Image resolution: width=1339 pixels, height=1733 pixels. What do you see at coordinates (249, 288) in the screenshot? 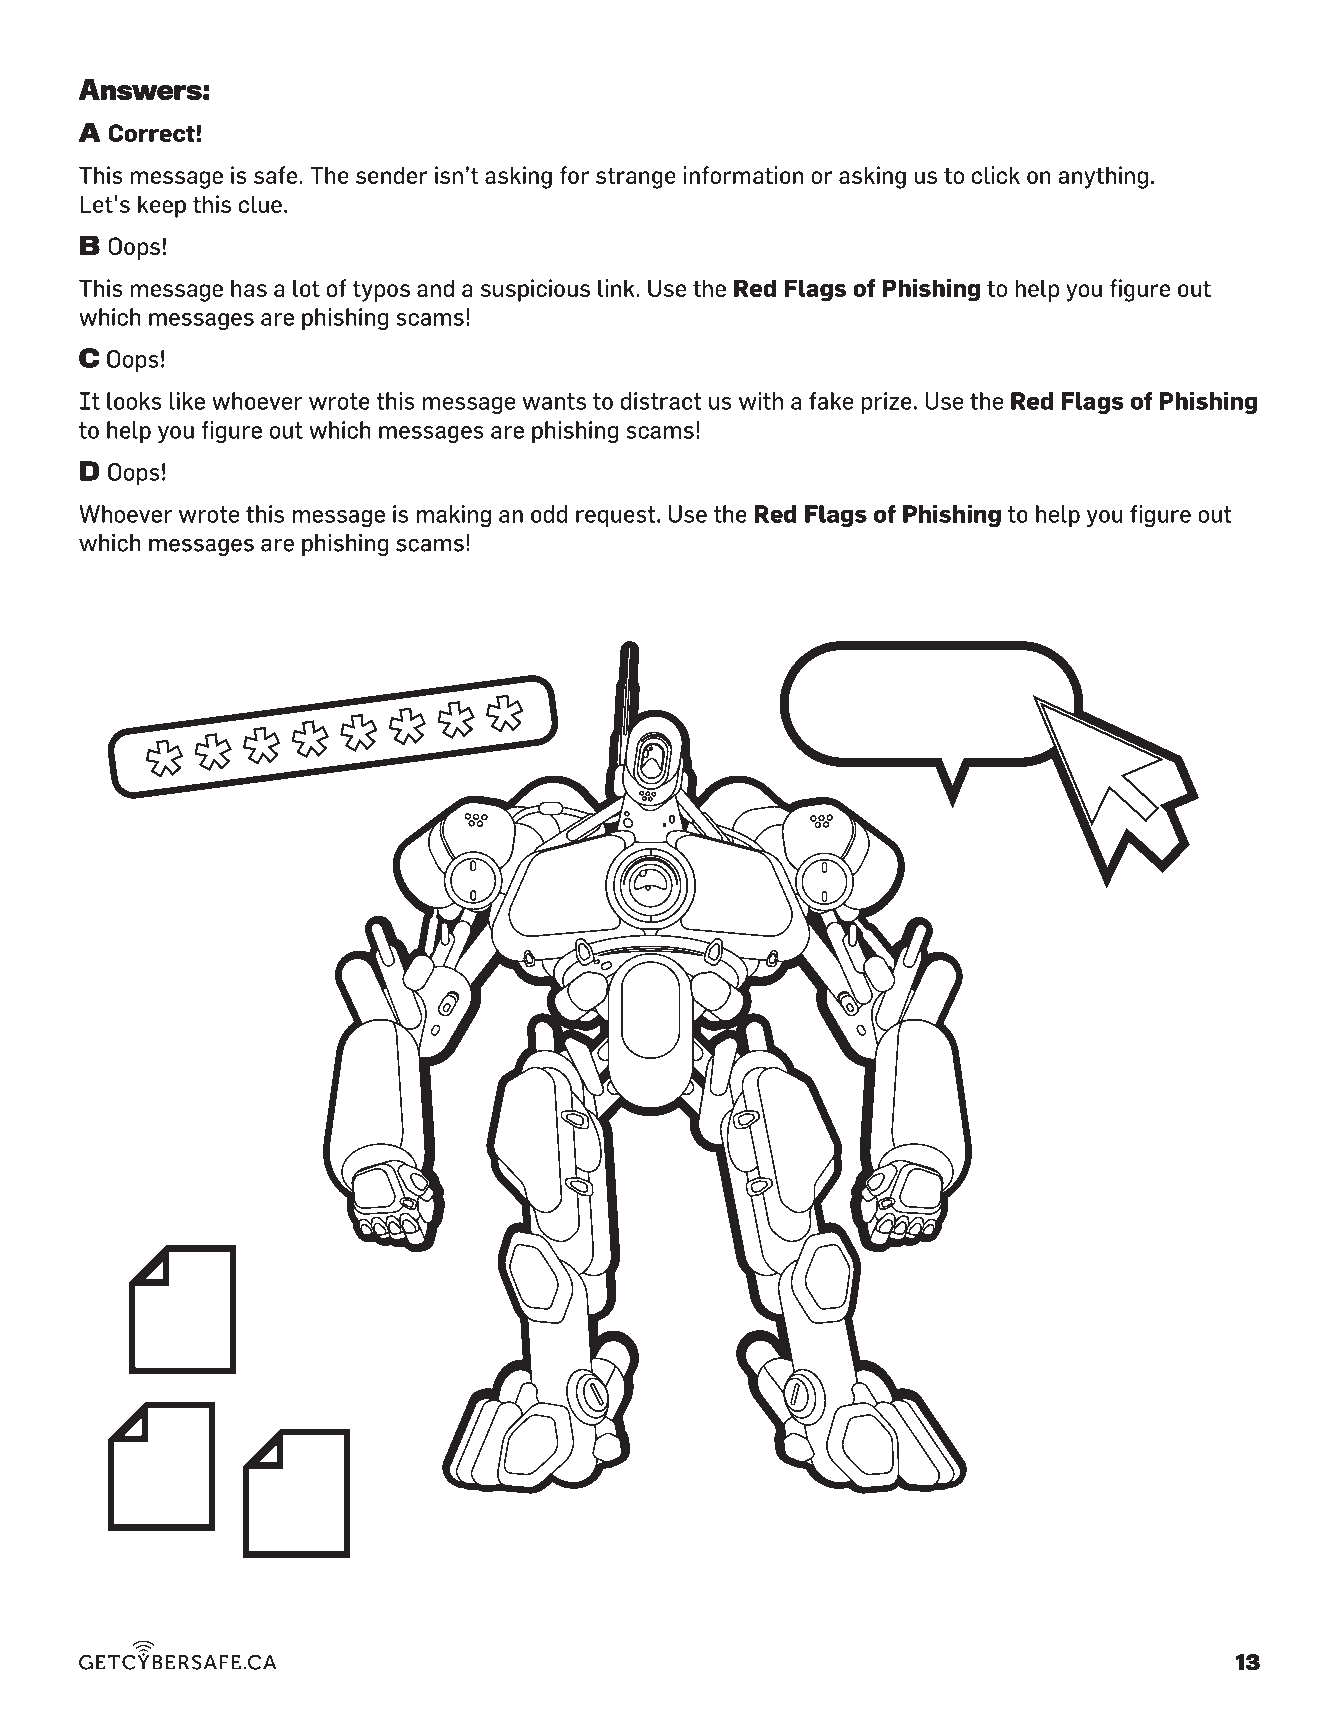
I see `has` at bounding box center [249, 288].
